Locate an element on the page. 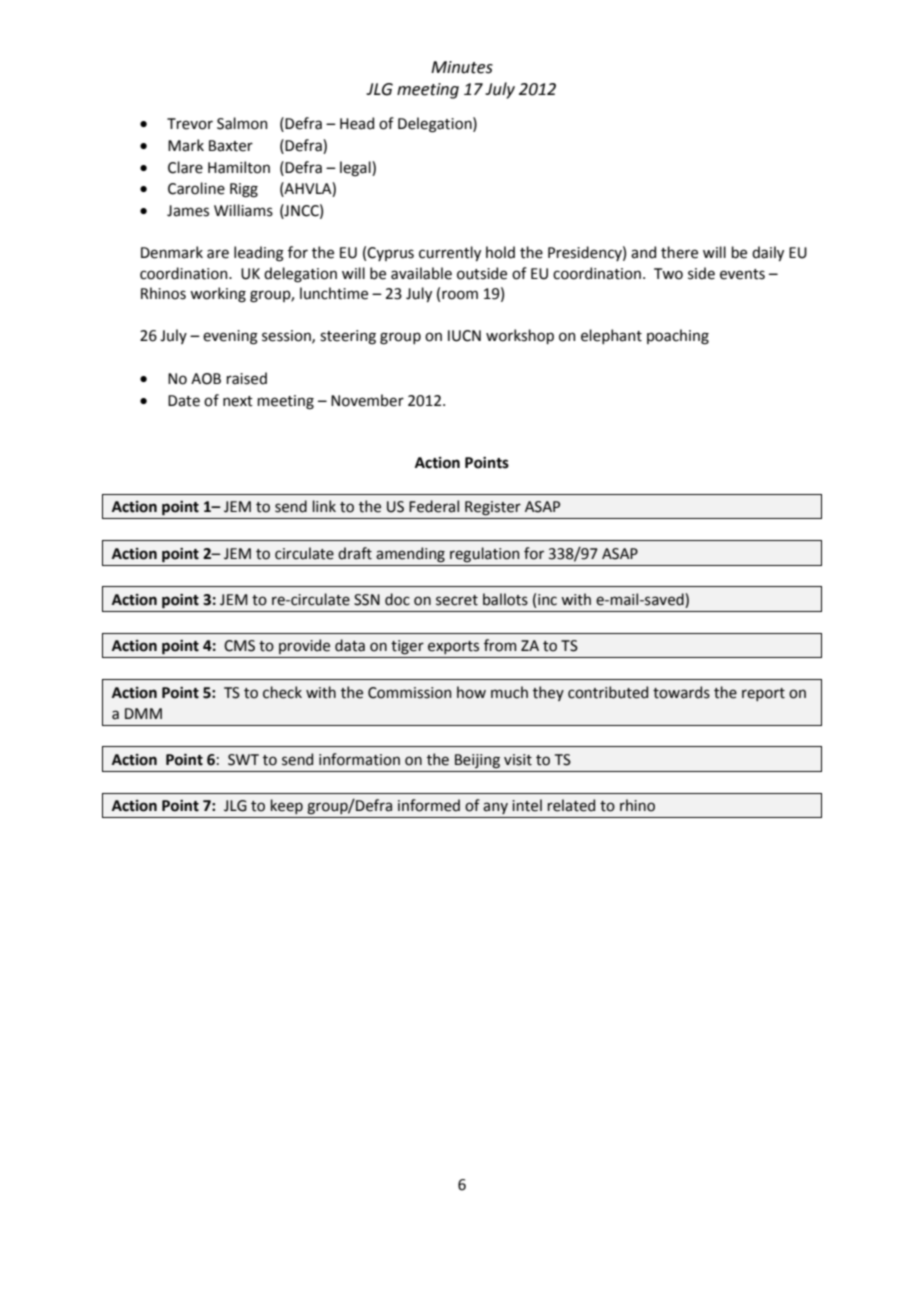  there is located at coordinates (679, 252).
